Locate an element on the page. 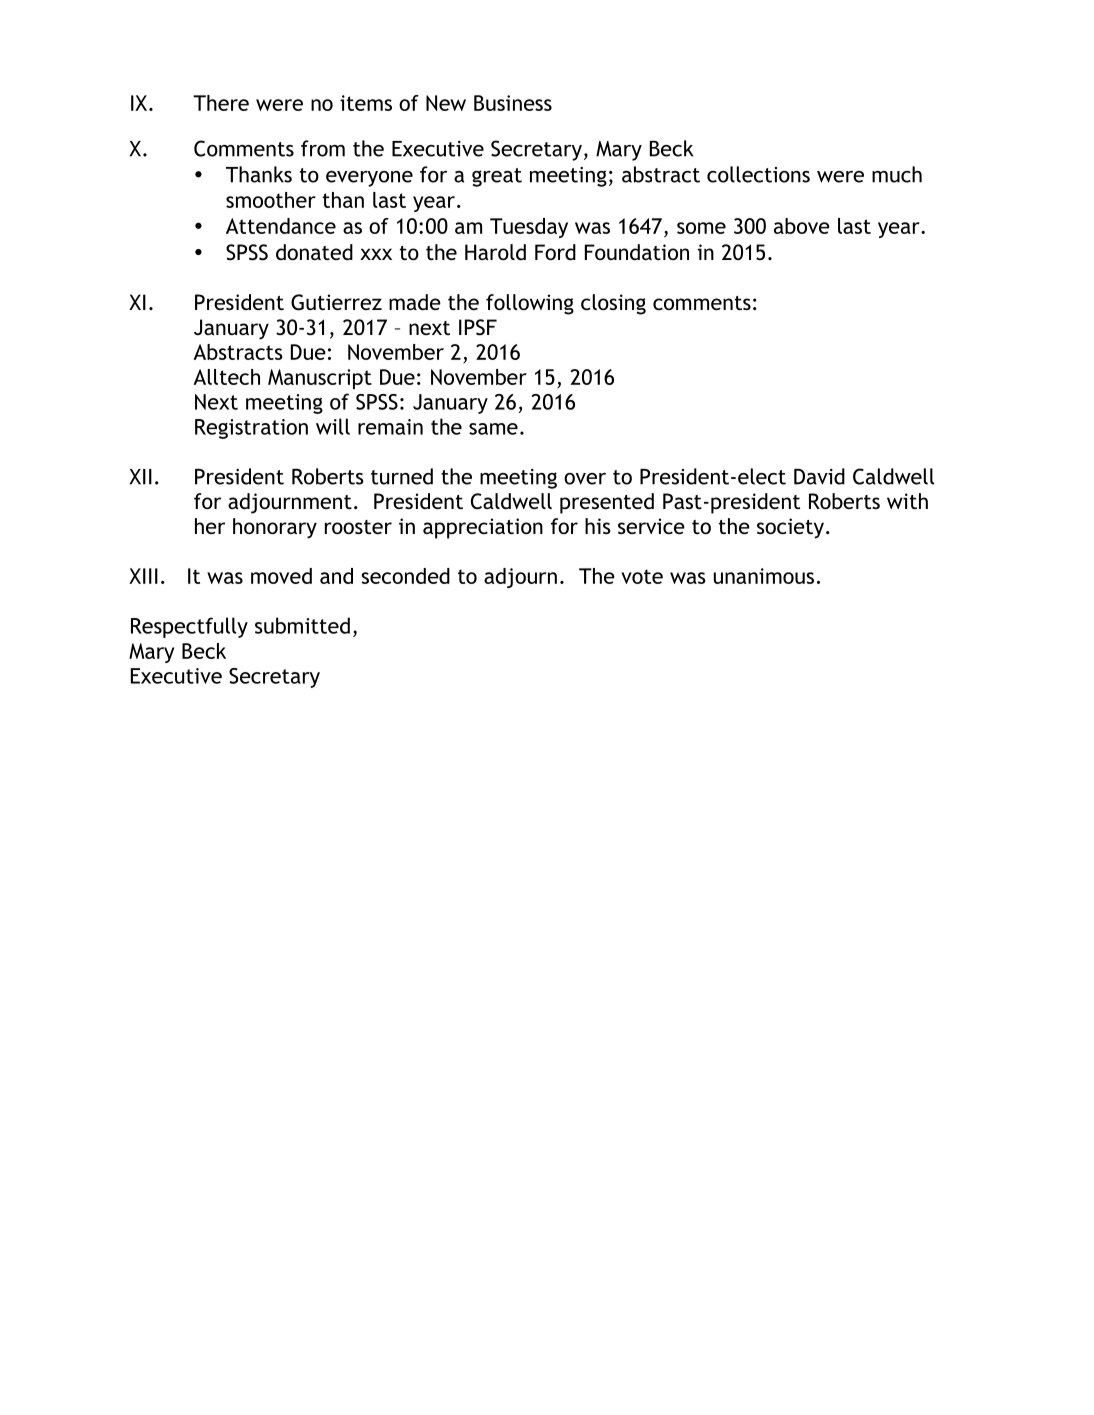 The height and width of the image is (1415, 1094). Respectfully is located at coordinates (189, 627).
